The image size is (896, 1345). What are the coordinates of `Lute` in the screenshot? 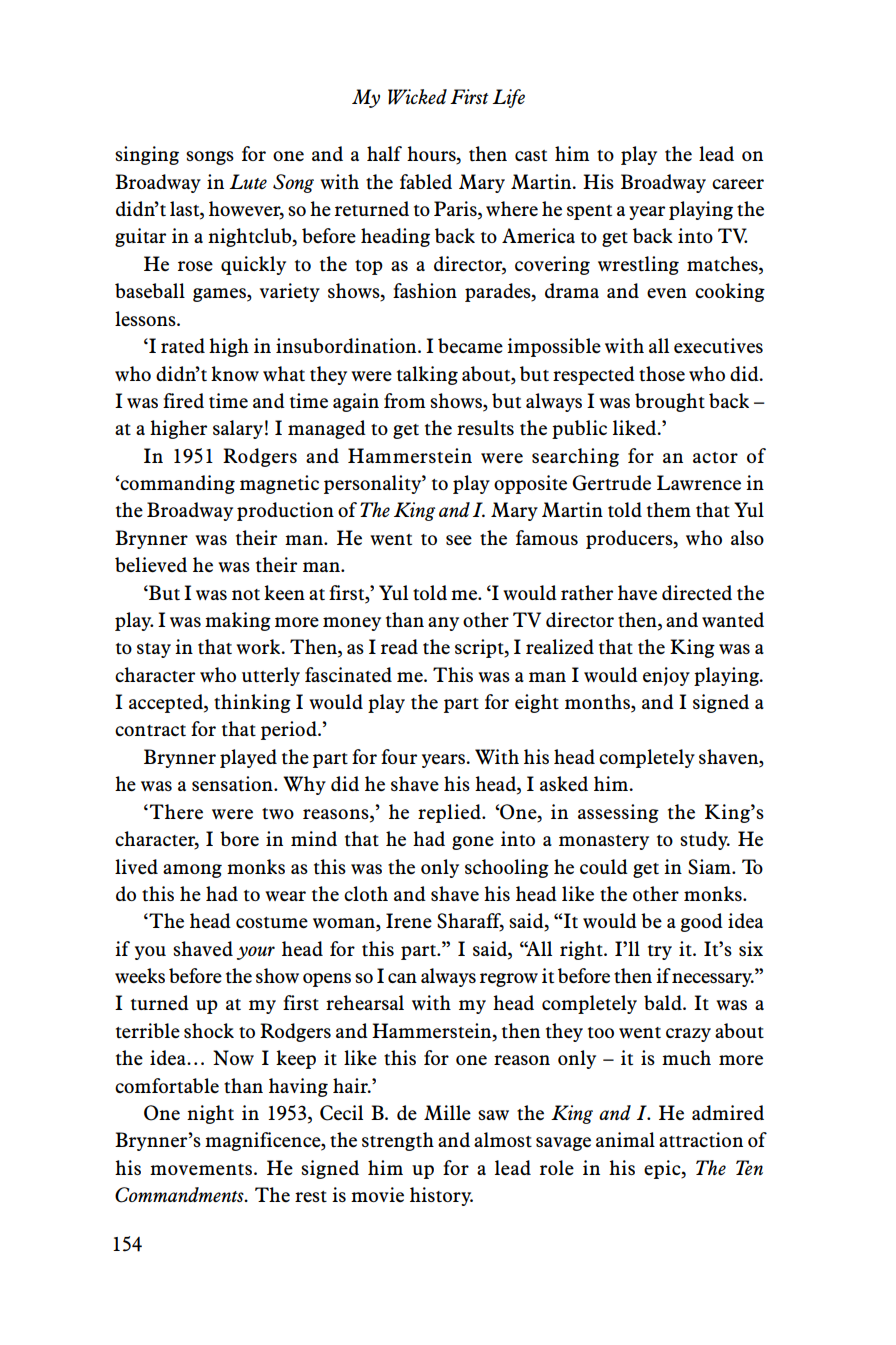 It's located at (248, 181).
